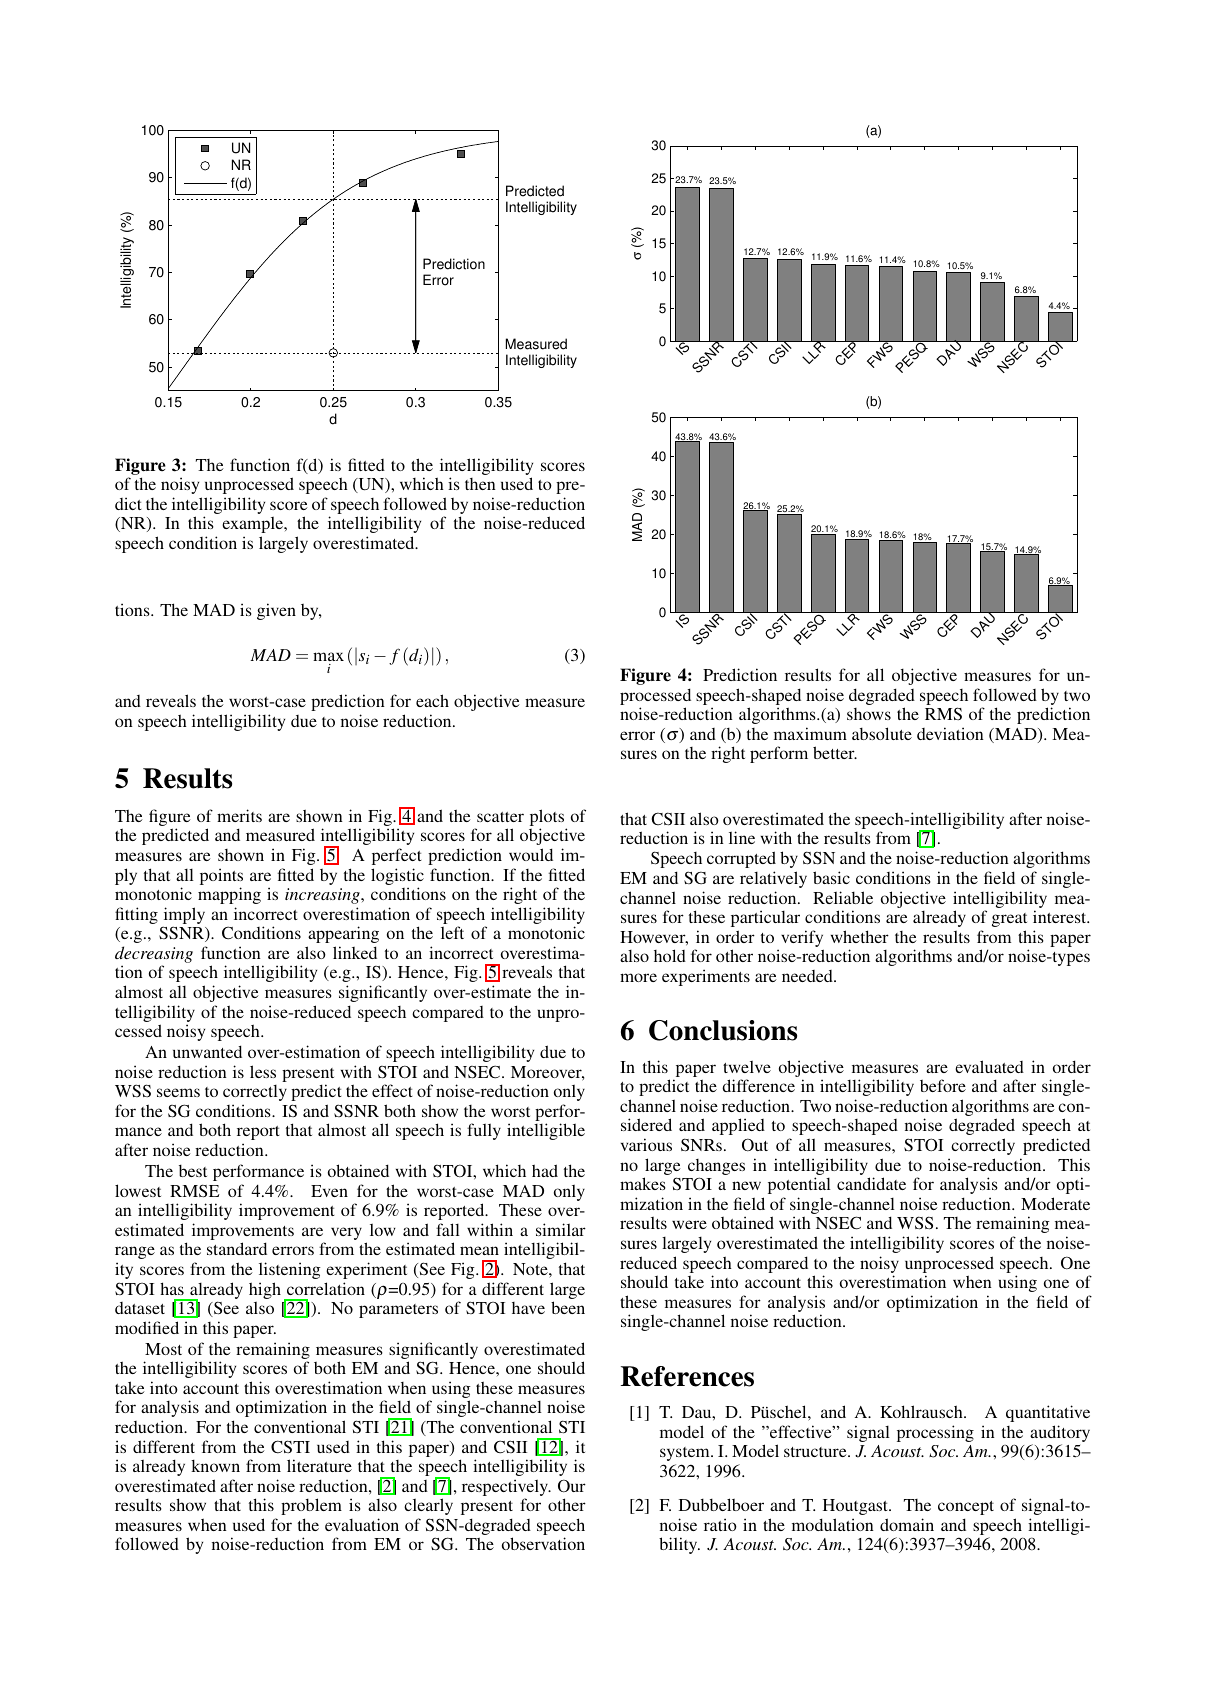  What do you see at coordinates (480, 484) in the image?
I see `then` at bounding box center [480, 484].
